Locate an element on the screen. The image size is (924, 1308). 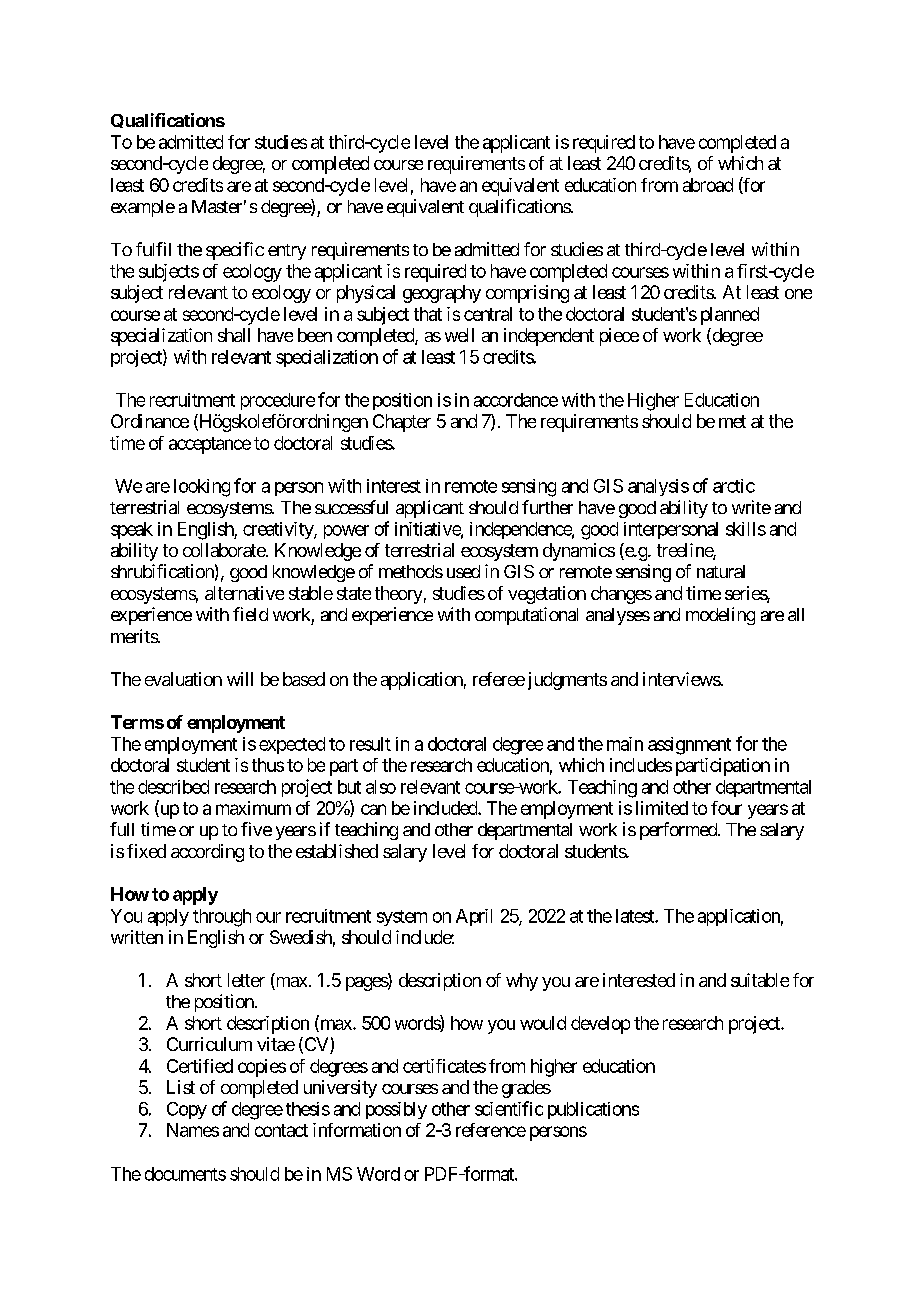
abroad is located at coordinates (708, 185).
